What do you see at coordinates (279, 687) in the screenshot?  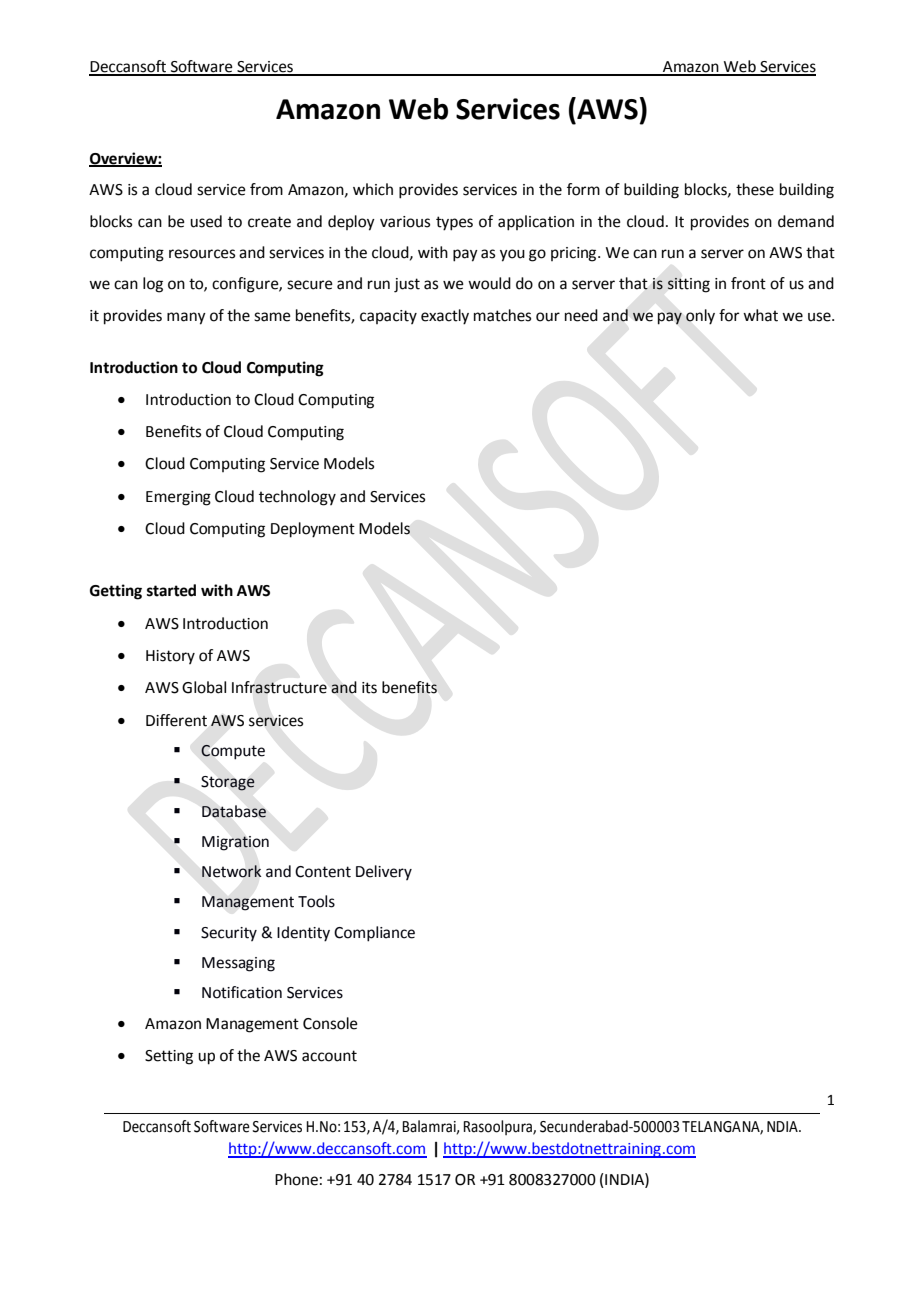 I see `Infrastructure` at bounding box center [279, 687].
